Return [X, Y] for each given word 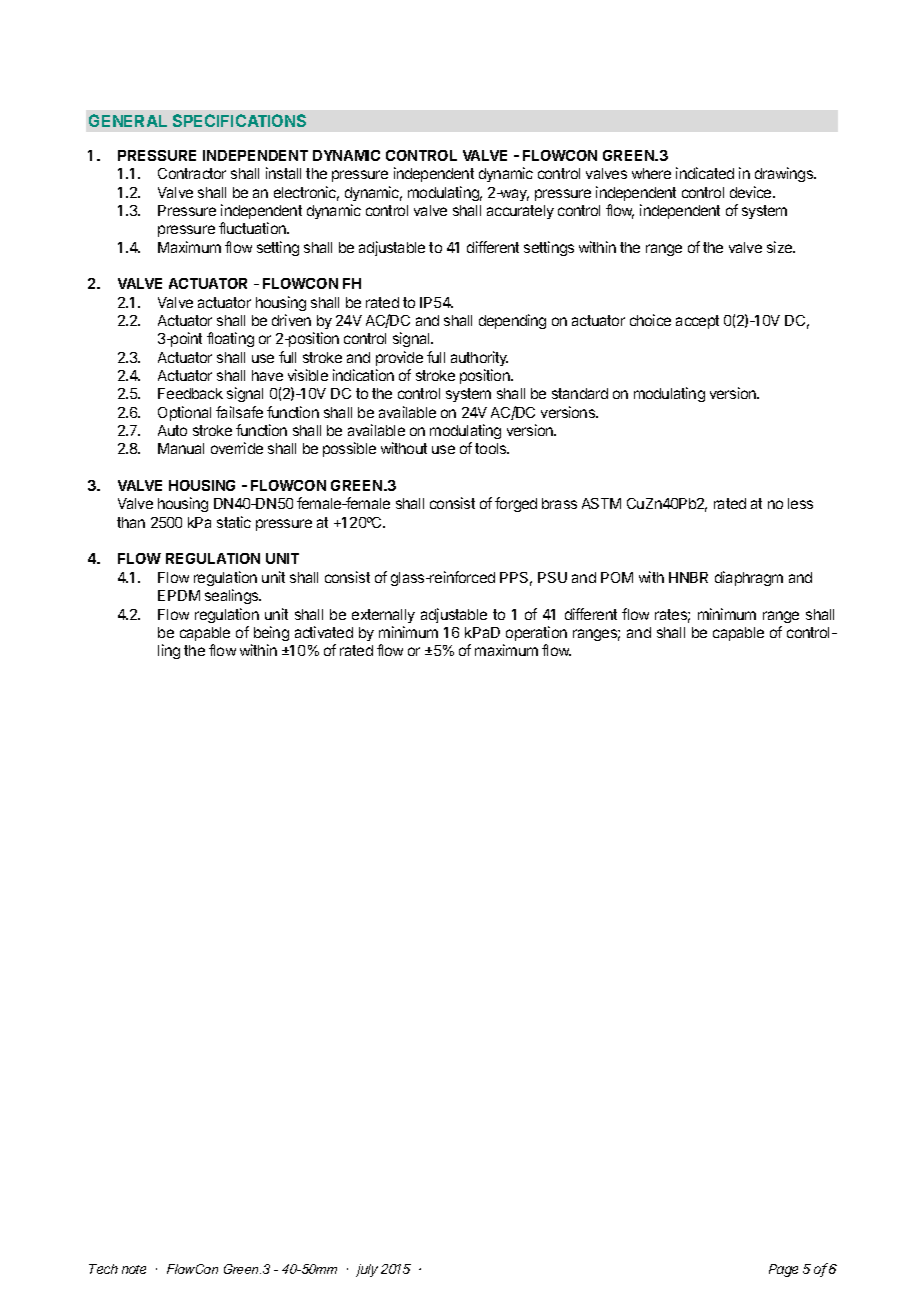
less [800, 503]
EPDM [179, 595]
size [781, 247]
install [283, 173]
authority [479, 358]
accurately [520, 212]
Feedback [190, 393]
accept [697, 322]
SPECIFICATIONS [239, 120]
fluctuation [253, 228]
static [234, 522]
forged [516, 504]
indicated [705, 173]
